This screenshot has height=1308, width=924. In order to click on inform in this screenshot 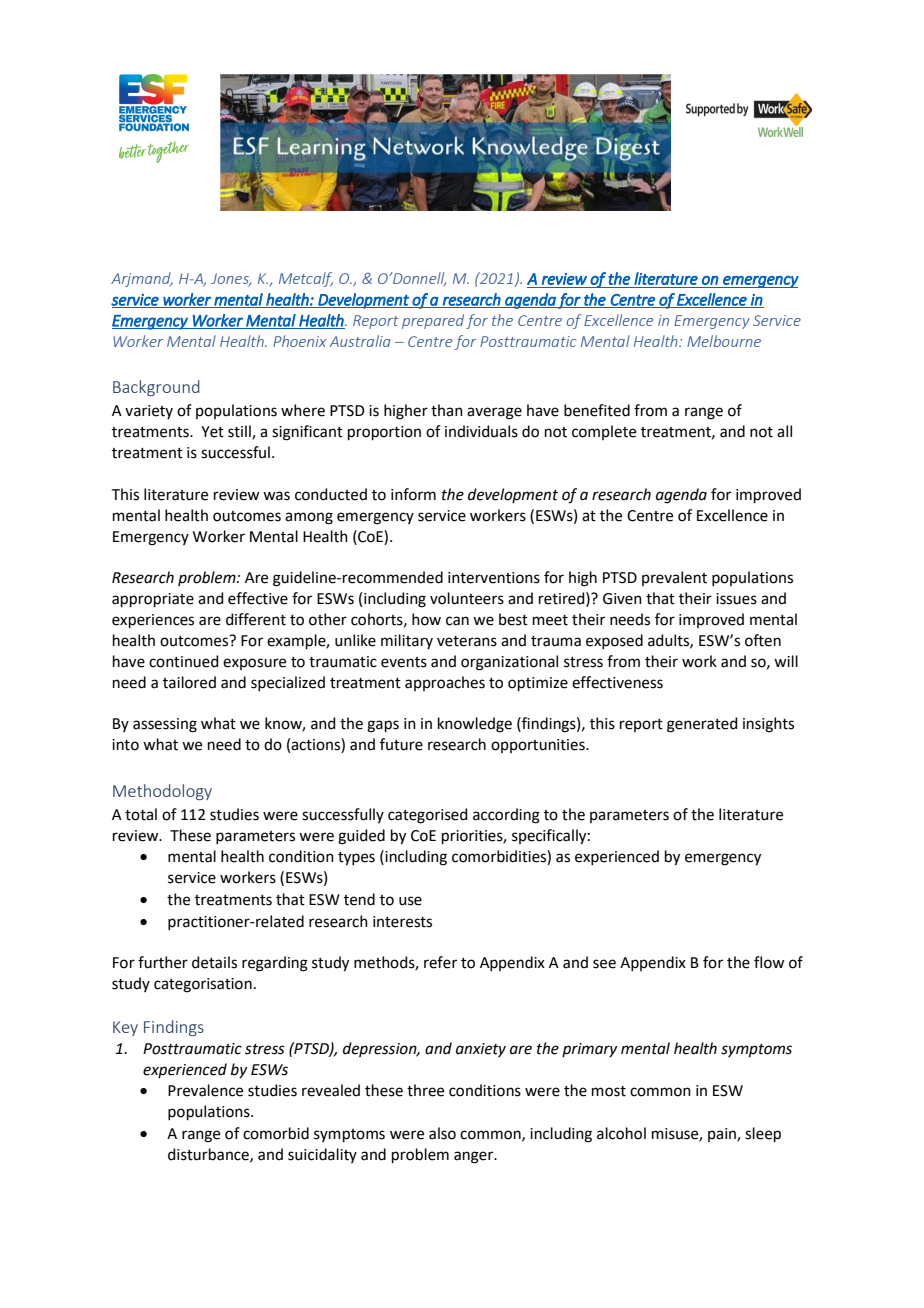, I will do `click(413, 494)`.
